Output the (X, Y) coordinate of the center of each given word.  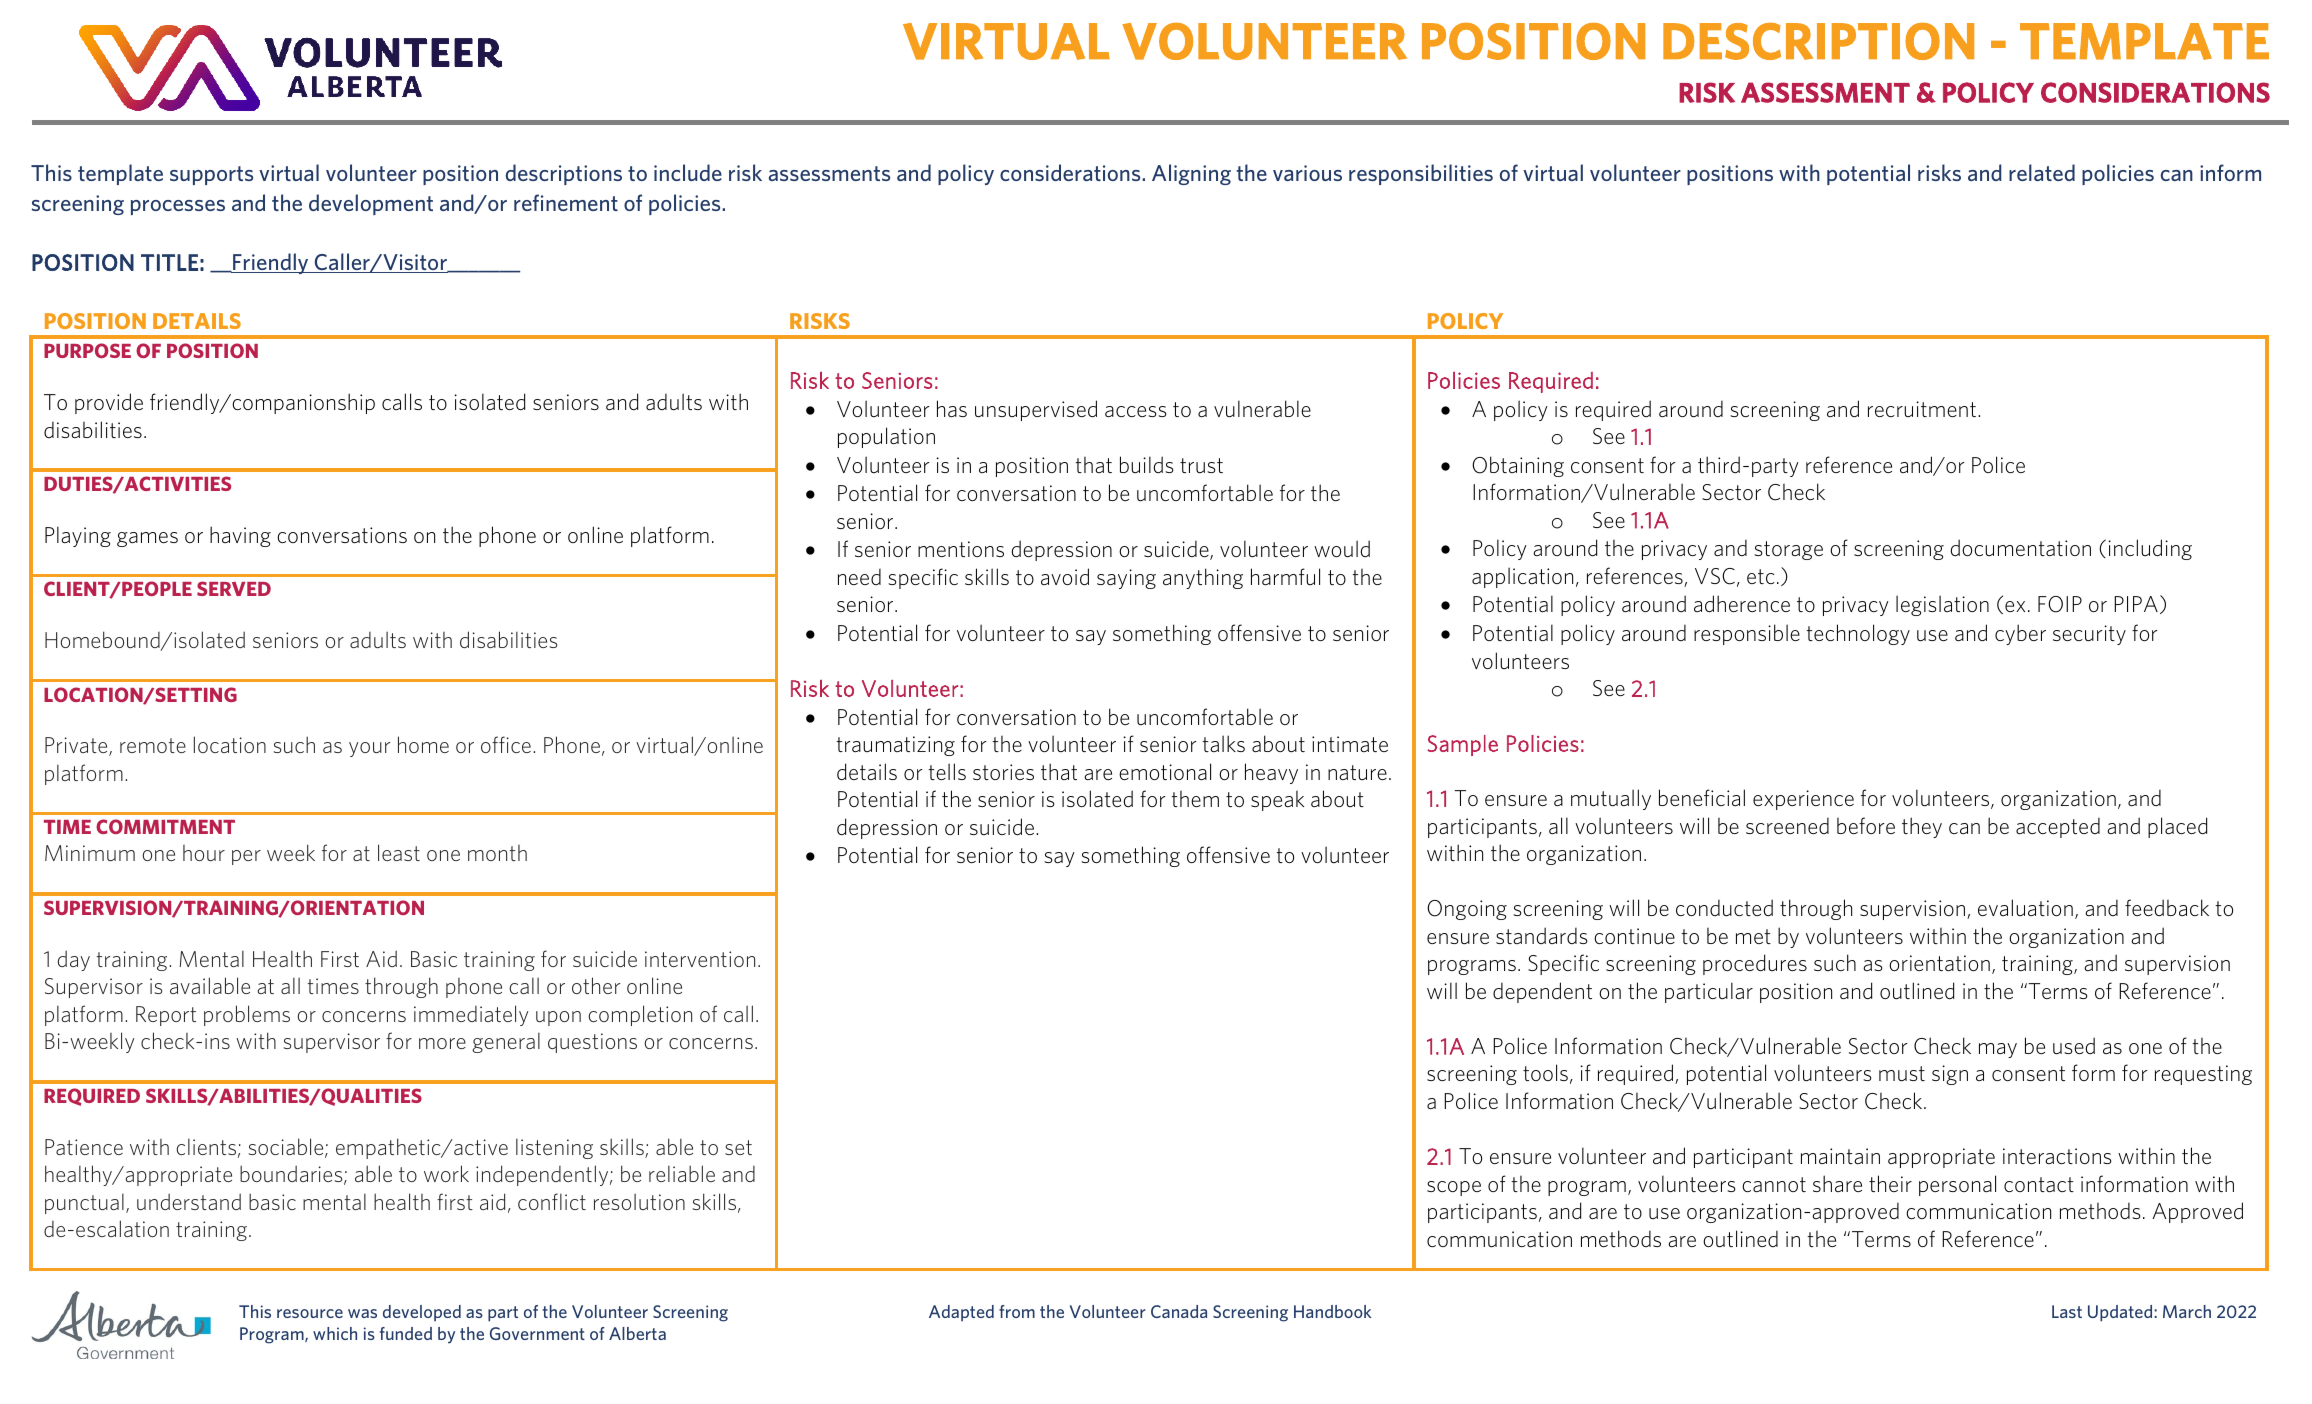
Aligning (1191, 174)
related (2042, 172)
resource (310, 1313)
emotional (1165, 771)
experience (1803, 800)
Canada (1179, 1311)
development (371, 204)
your (369, 749)
